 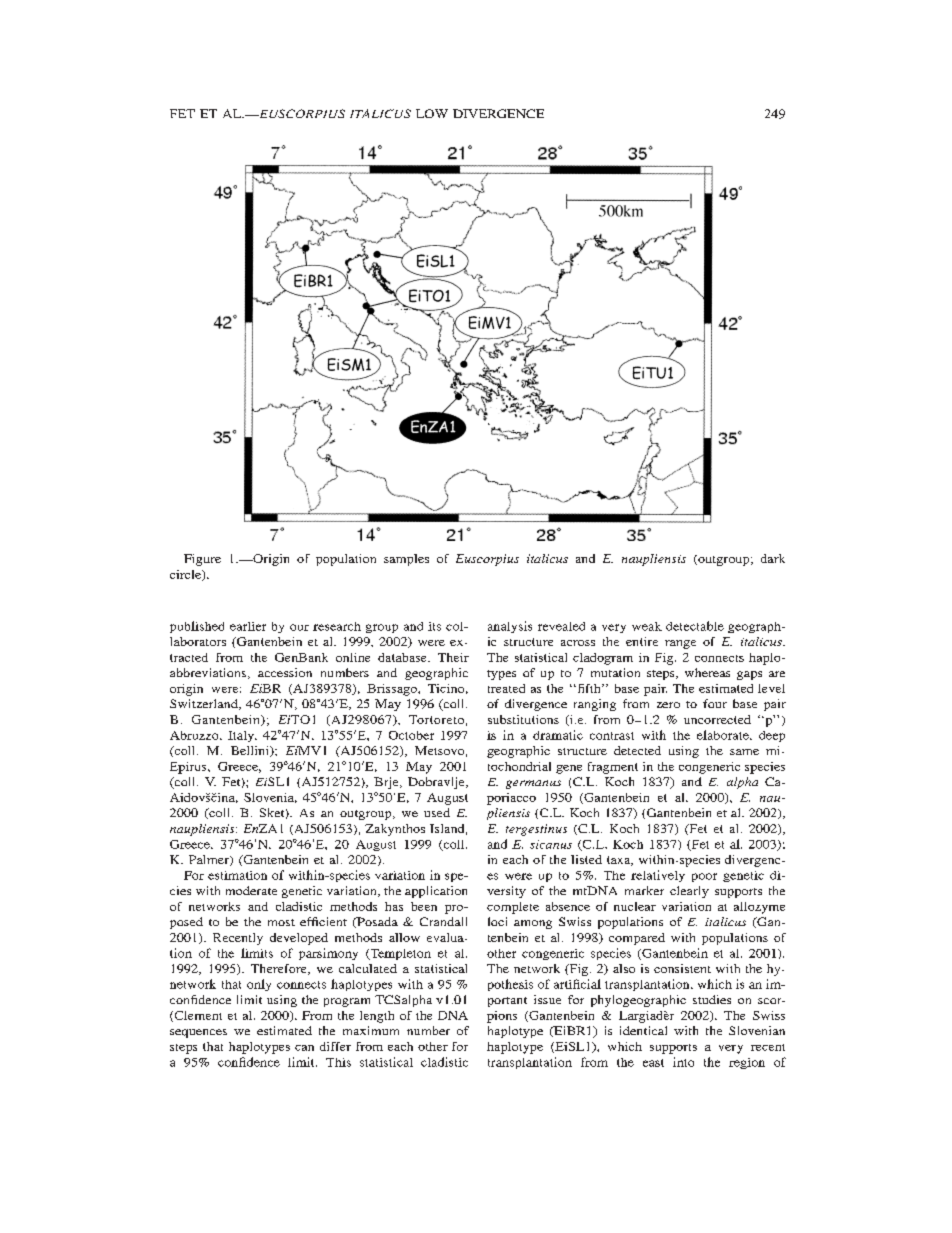 I want to click on used, so click(x=437, y=812).
